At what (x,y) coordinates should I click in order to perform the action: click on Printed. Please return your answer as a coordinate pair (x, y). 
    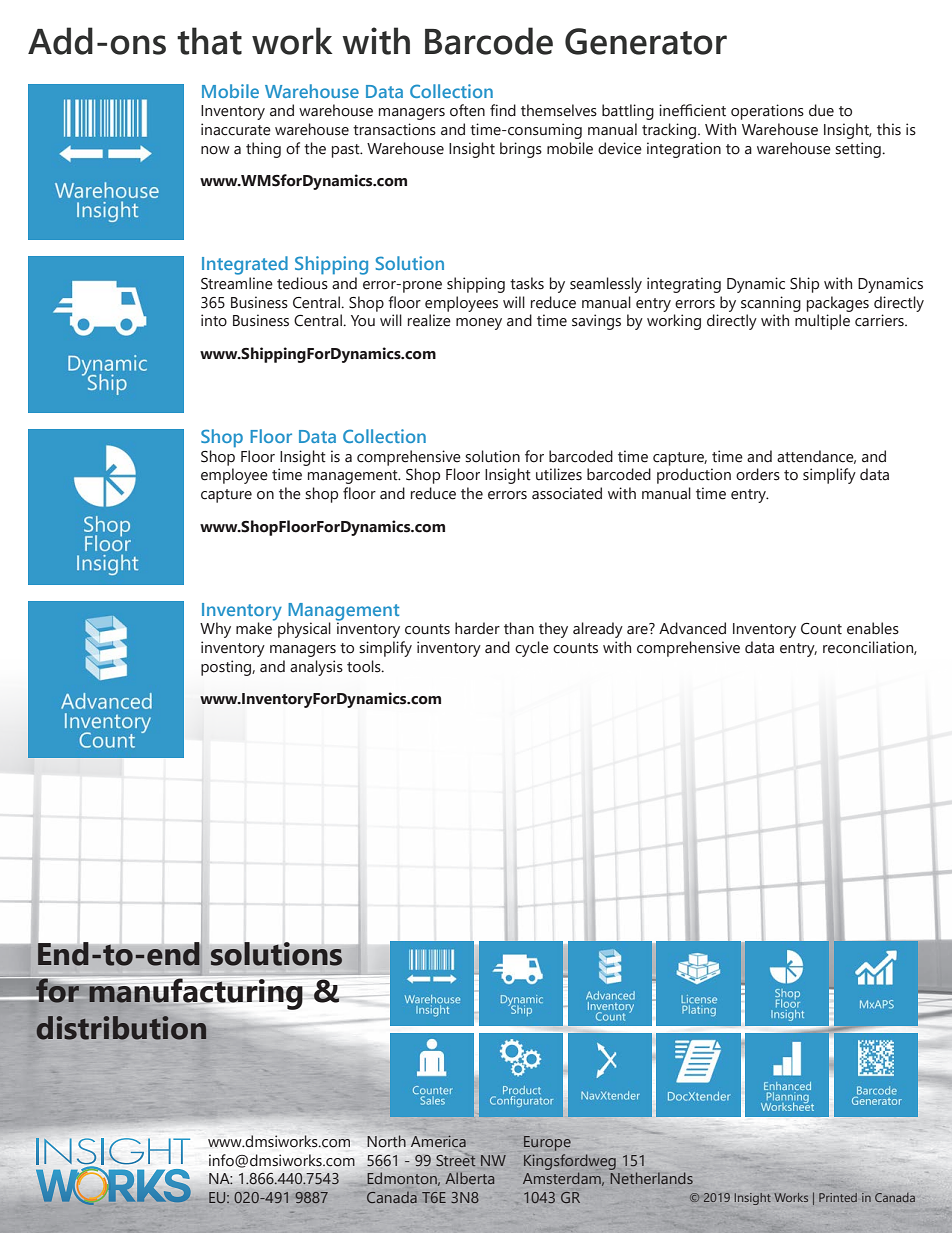
    Looking at the image, I should click on (838, 1197).
